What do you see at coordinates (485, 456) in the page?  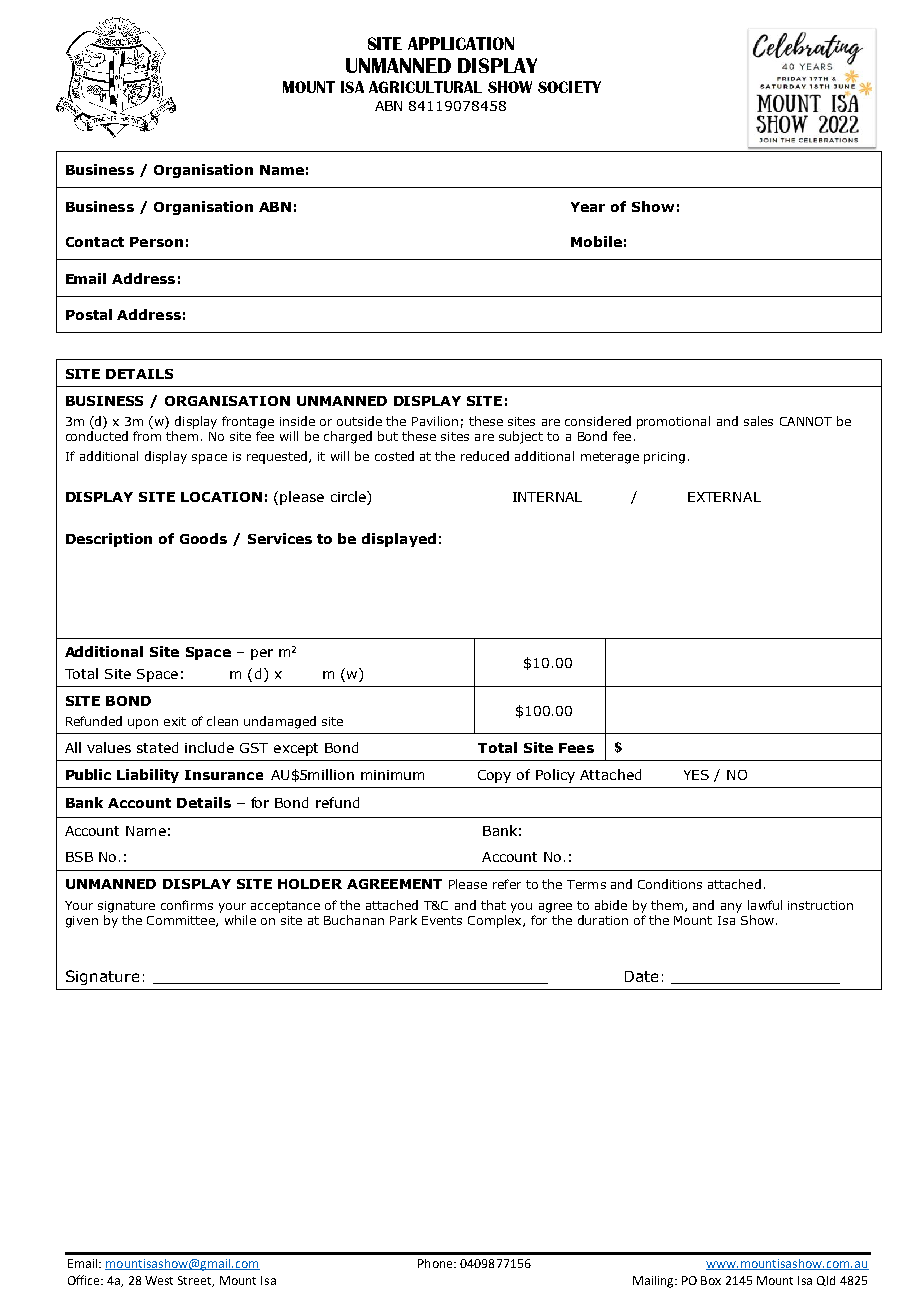 I see `reduced` at bounding box center [485, 456].
